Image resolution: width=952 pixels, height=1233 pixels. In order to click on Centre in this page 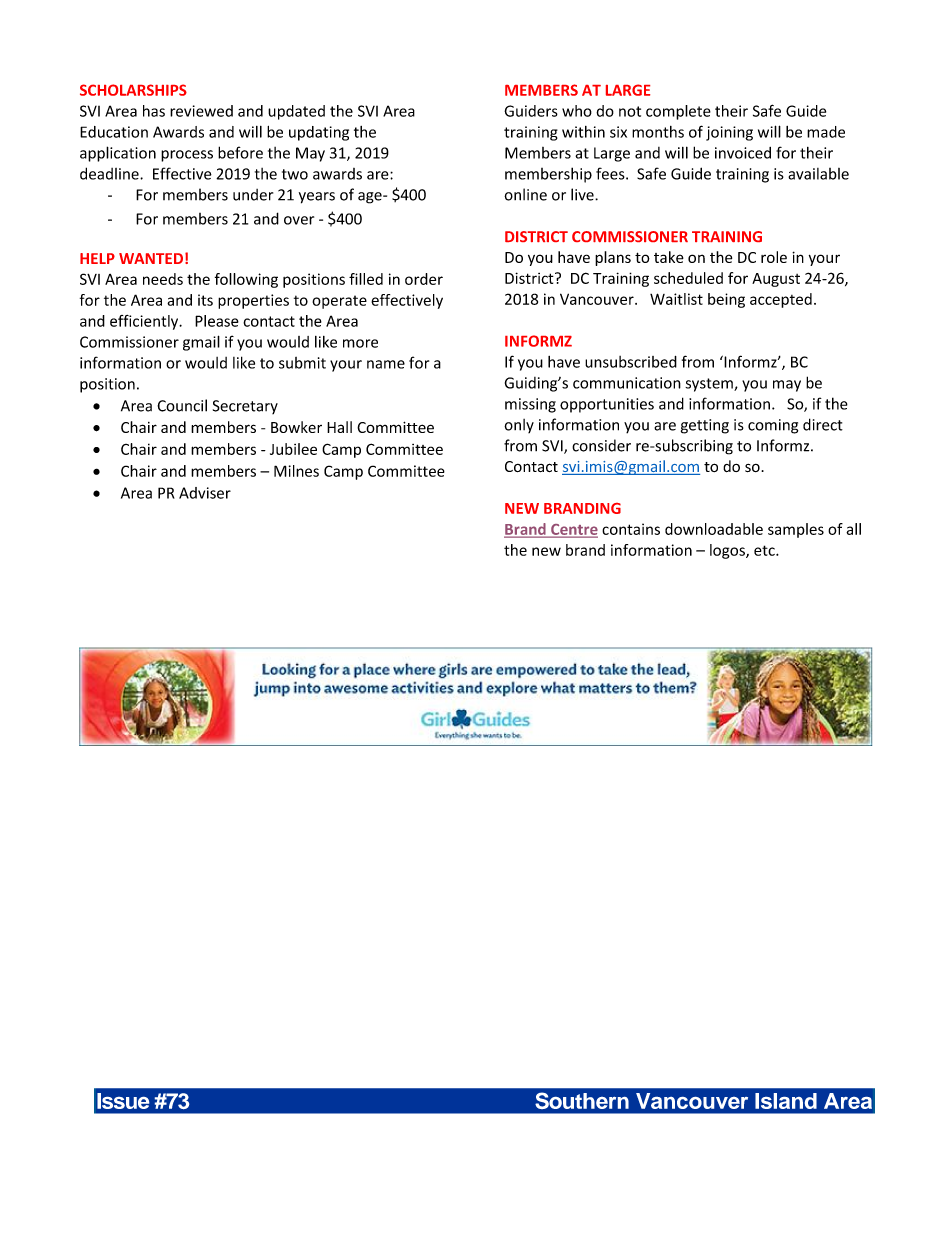, I will do `click(573, 530)`.
